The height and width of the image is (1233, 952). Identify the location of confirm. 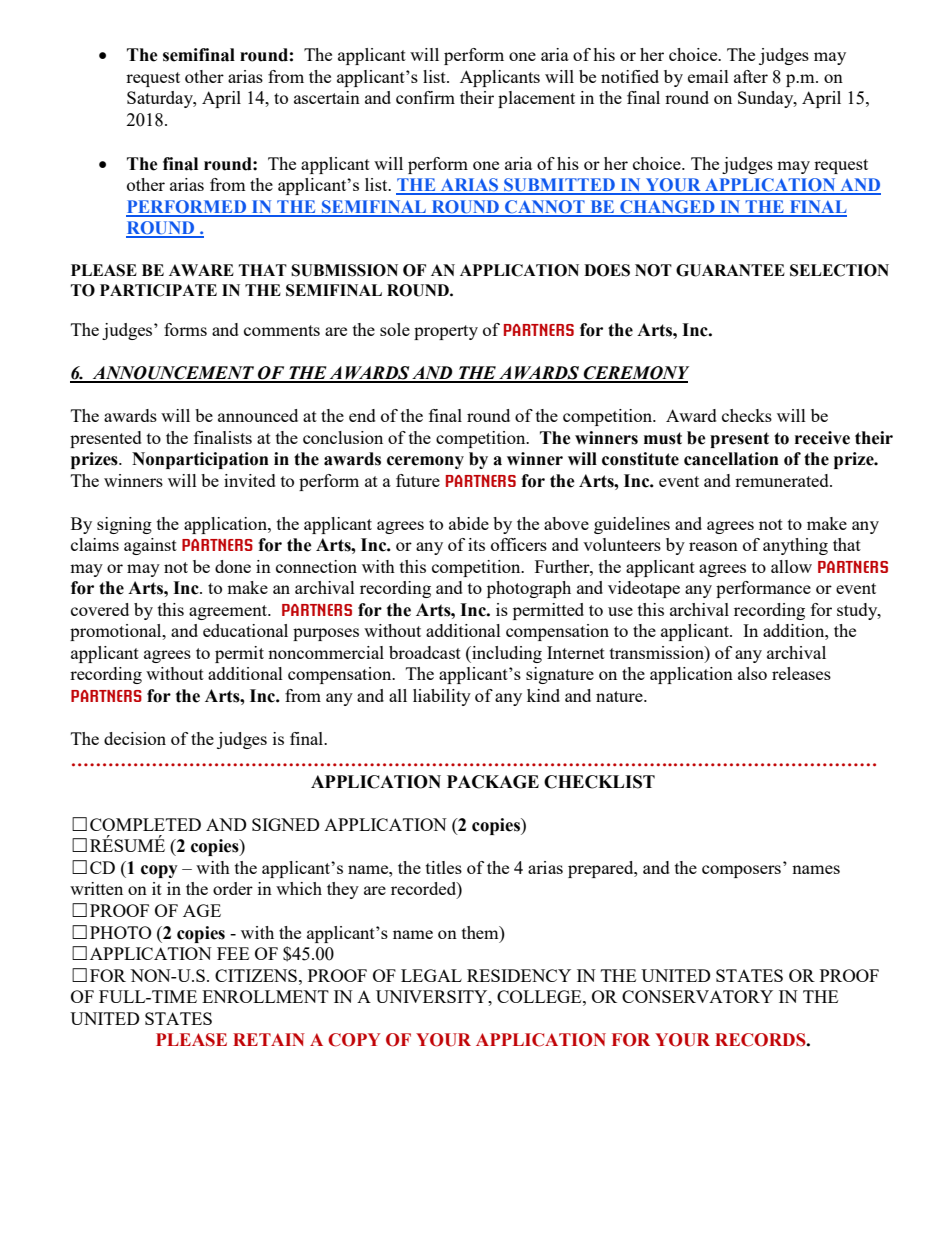
(425, 97).
